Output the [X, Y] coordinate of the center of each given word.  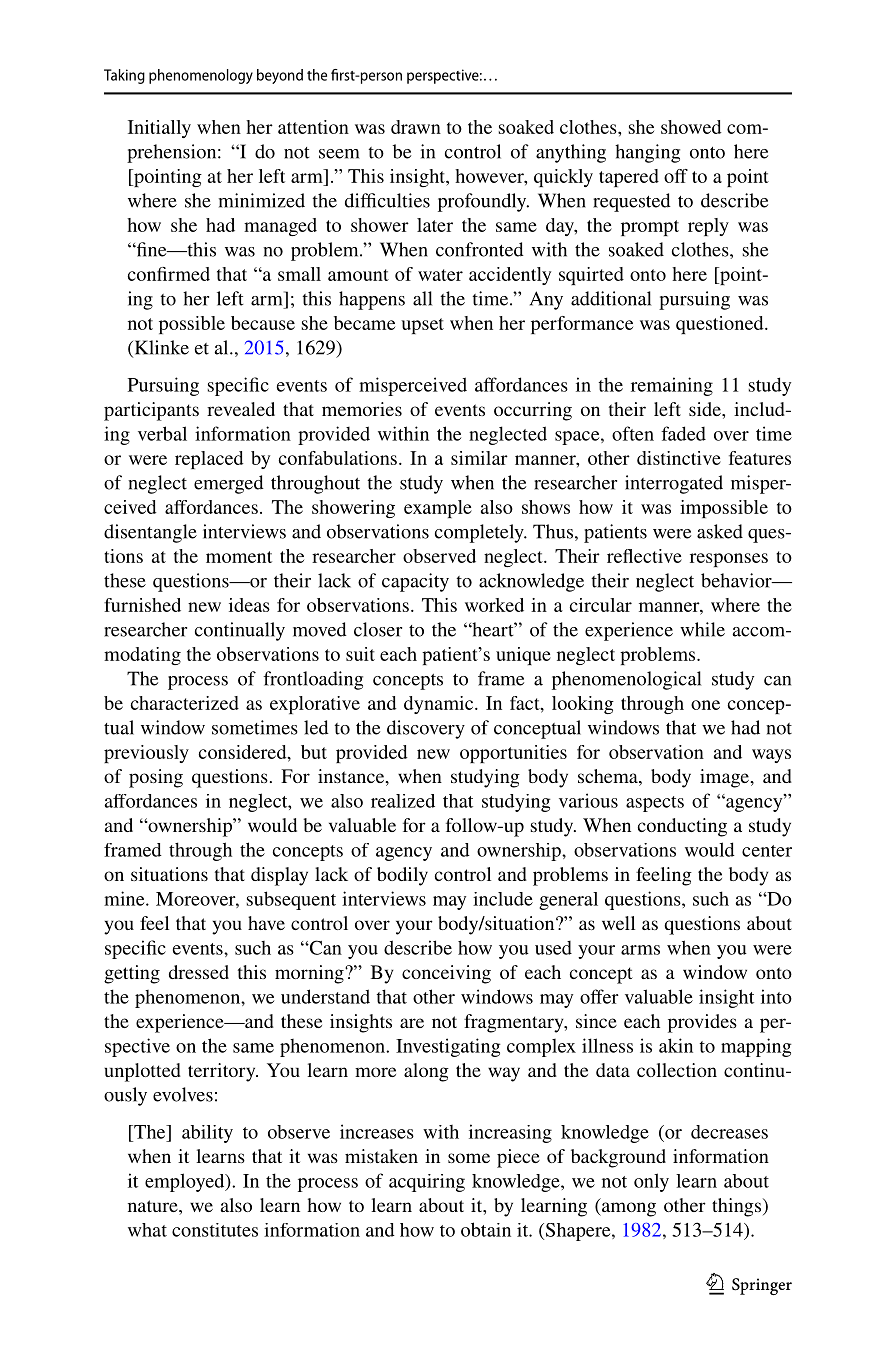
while [702, 629]
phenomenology [201, 76]
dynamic [440, 705]
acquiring [427, 1183]
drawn [416, 127]
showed [691, 127]
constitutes [215, 1230]
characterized [184, 703]
